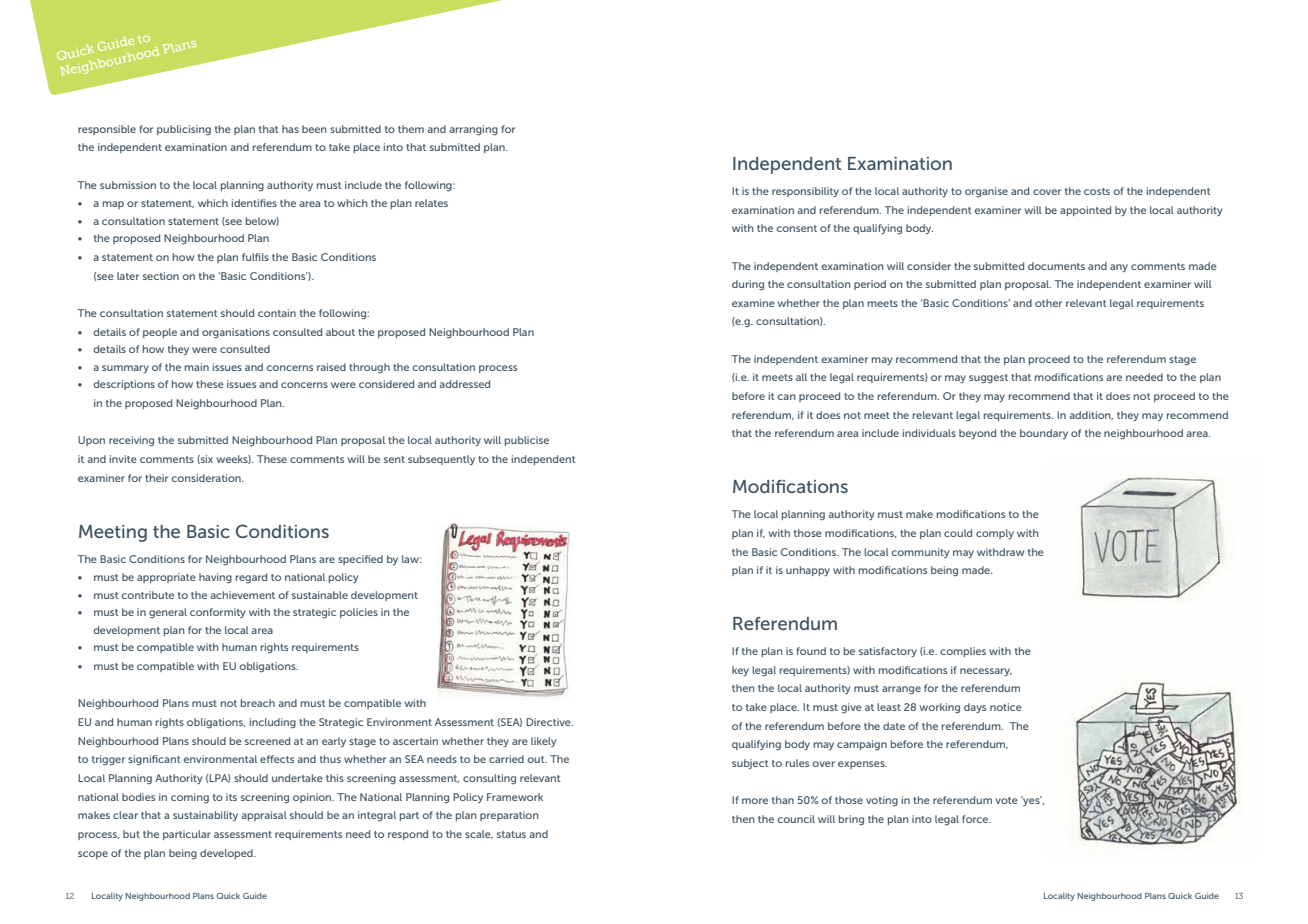 The height and width of the screenshot is (924, 1308). What do you see at coordinates (156, 478) in the screenshot?
I see `their` at bounding box center [156, 478].
